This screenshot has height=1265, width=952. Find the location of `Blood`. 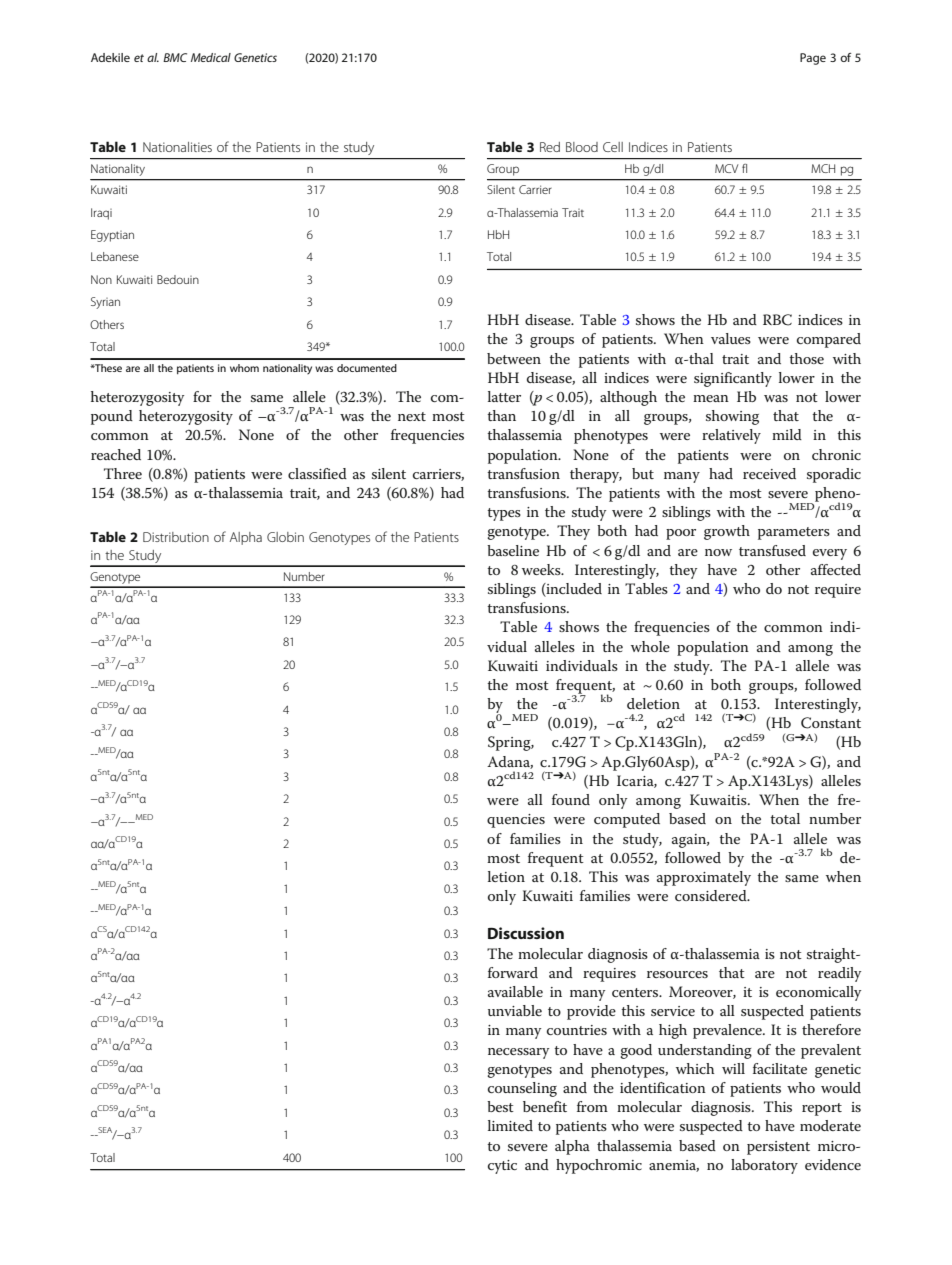

Blood is located at coordinates (582, 147).
